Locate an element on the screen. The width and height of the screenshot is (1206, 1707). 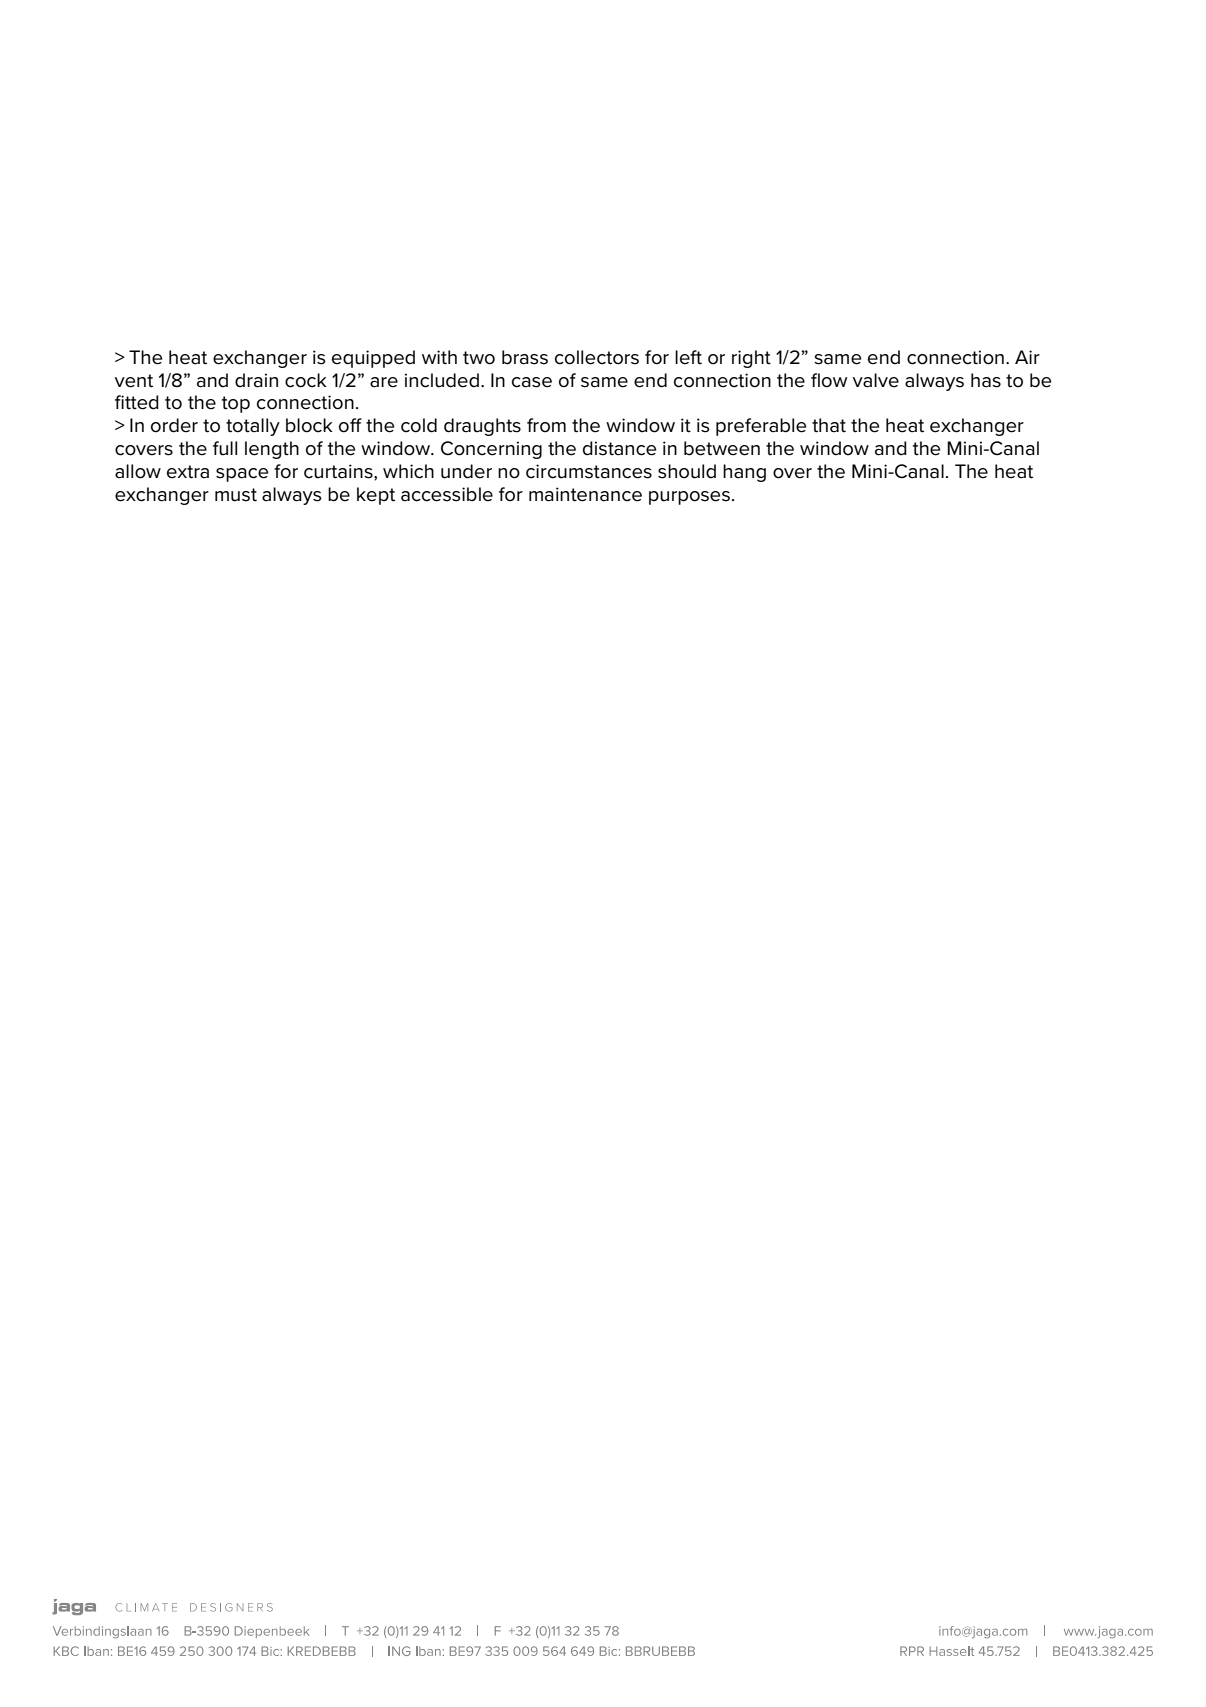
Air is located at coordinates (1027, 357).
